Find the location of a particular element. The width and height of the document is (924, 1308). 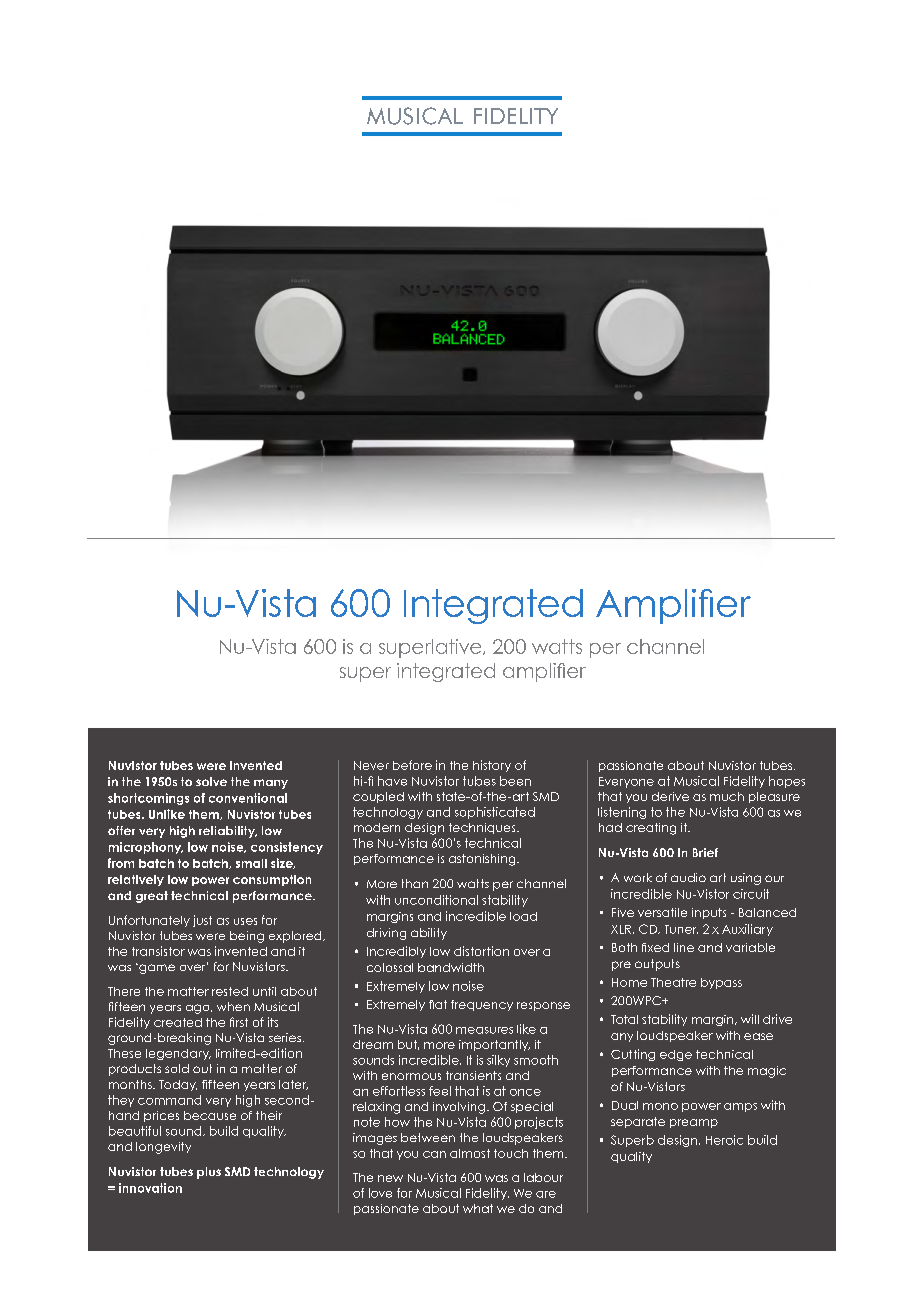

what is located at coordinates (478, 1208).
